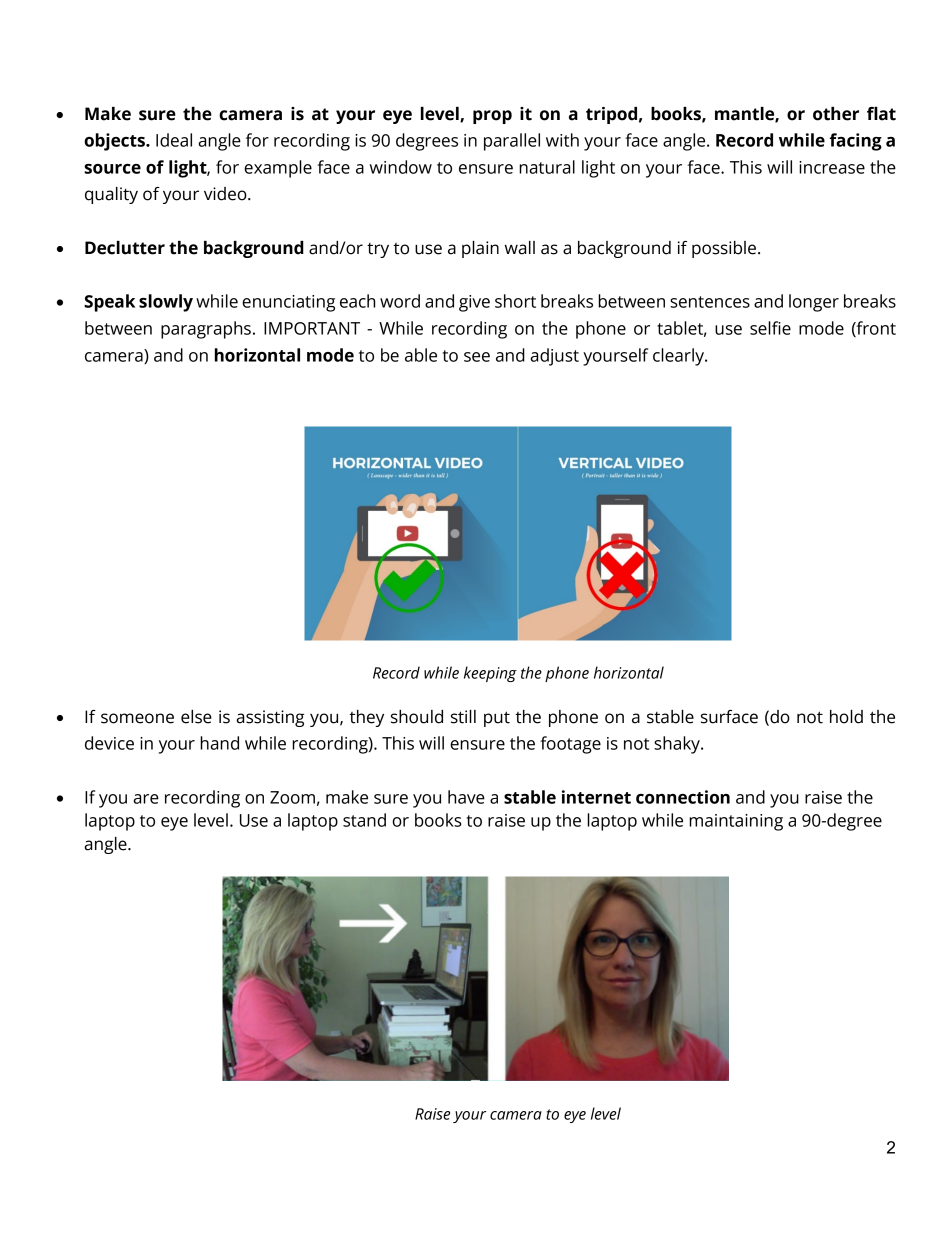 The height and width of the page is (1233, 952). Describe the element at coordinates (174, 140) in the page. I see `Ideal` at that location.
